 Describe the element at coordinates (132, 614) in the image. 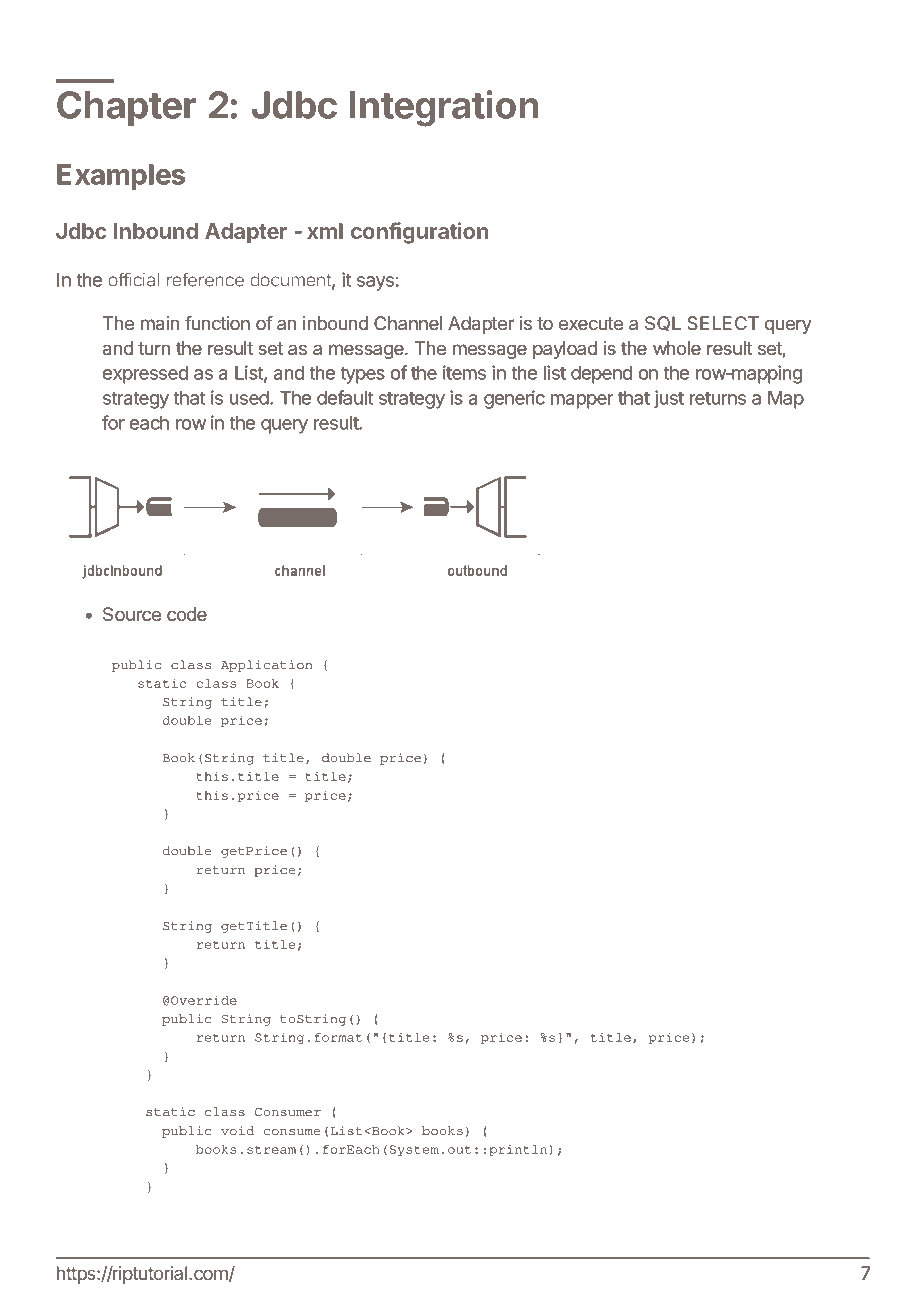

I see `Source` at that location.
